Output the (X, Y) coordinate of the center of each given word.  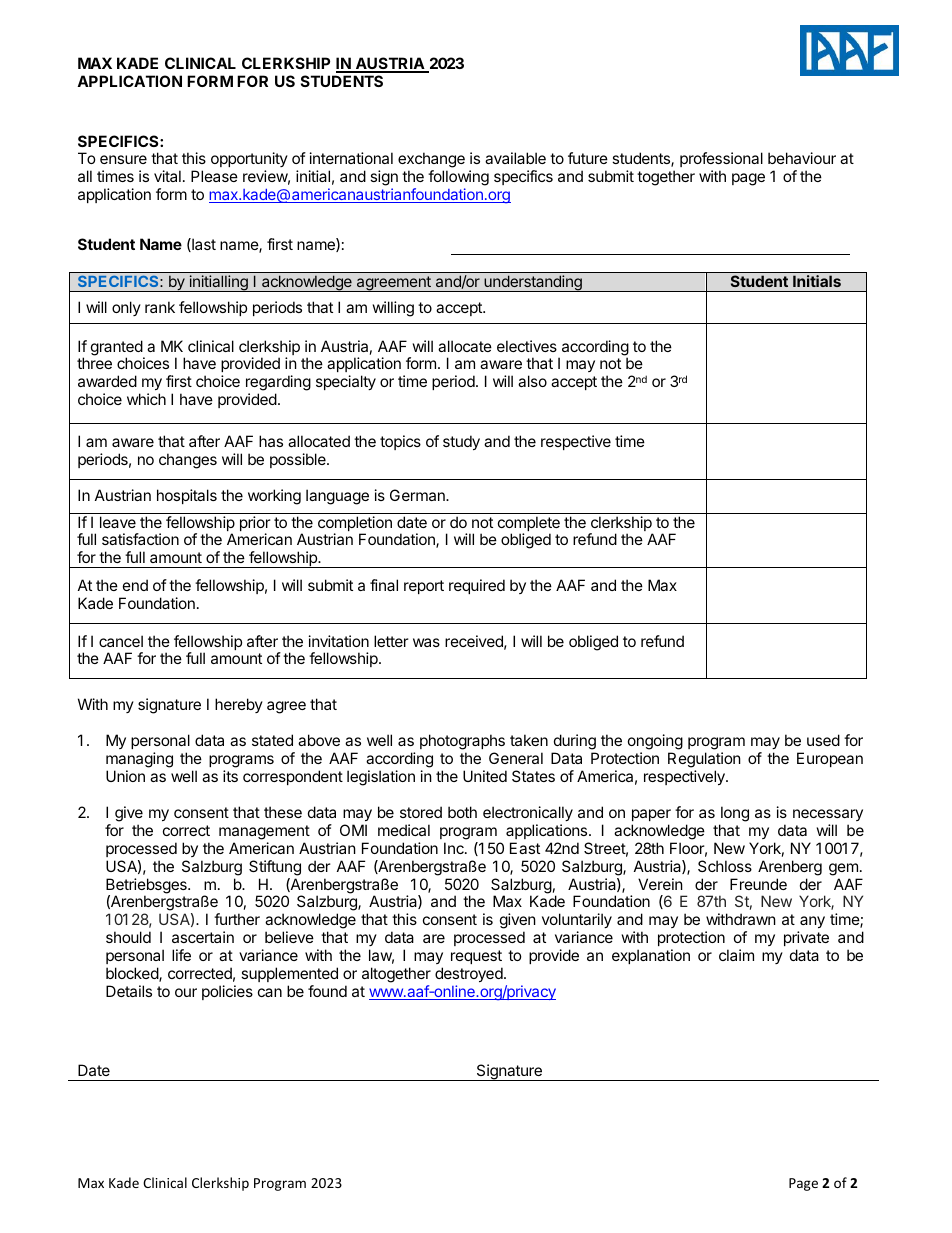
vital (167, 176)
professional (721, 159)
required (477, 586)
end (135, 585)
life (181, 955)
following (458, 179)
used (823, 740)
